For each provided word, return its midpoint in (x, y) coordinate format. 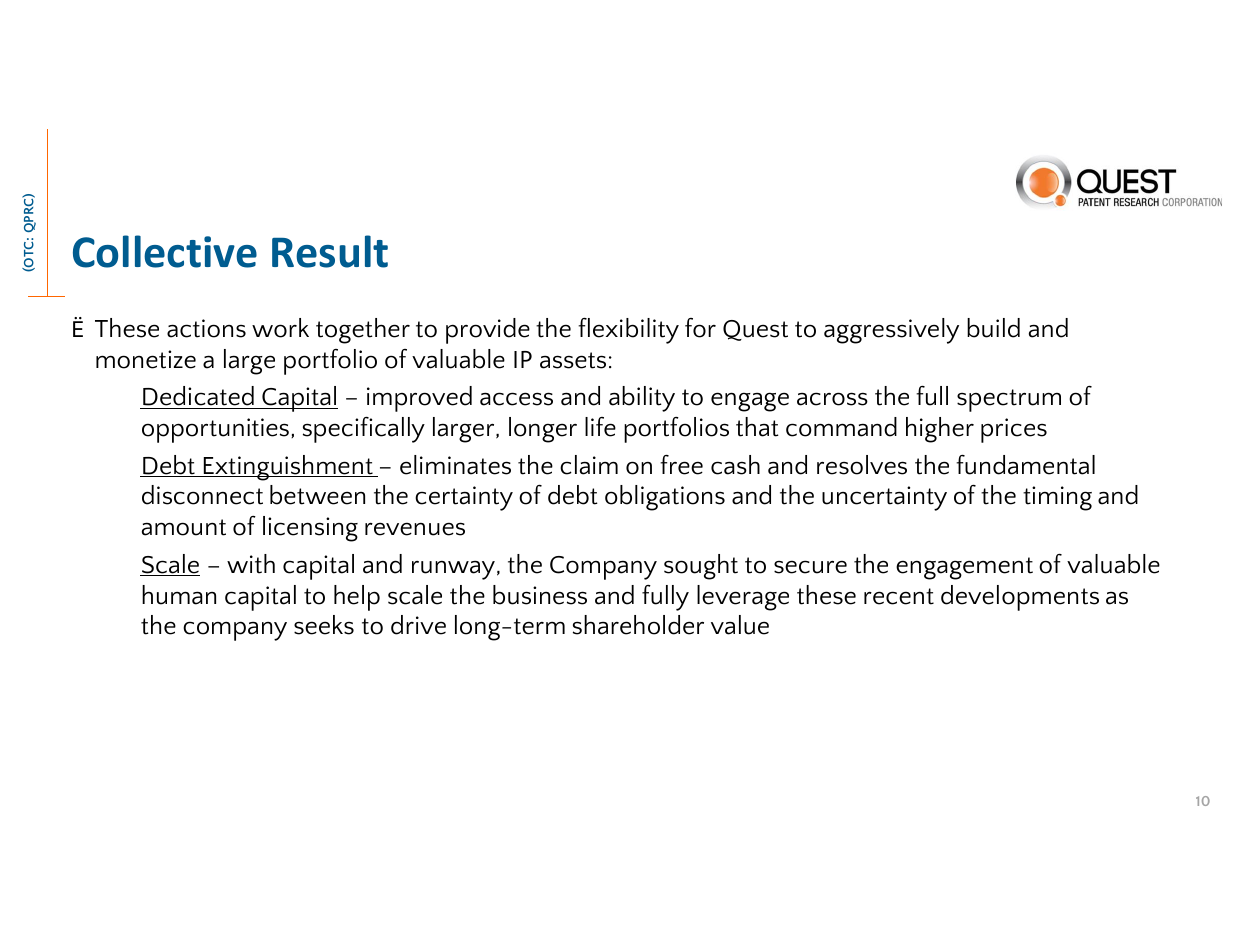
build (993, 328)
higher (940, 430)
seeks (324, 625)
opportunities (215, 430)
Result (330, 251)
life (600, 427)
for (700, 328)
